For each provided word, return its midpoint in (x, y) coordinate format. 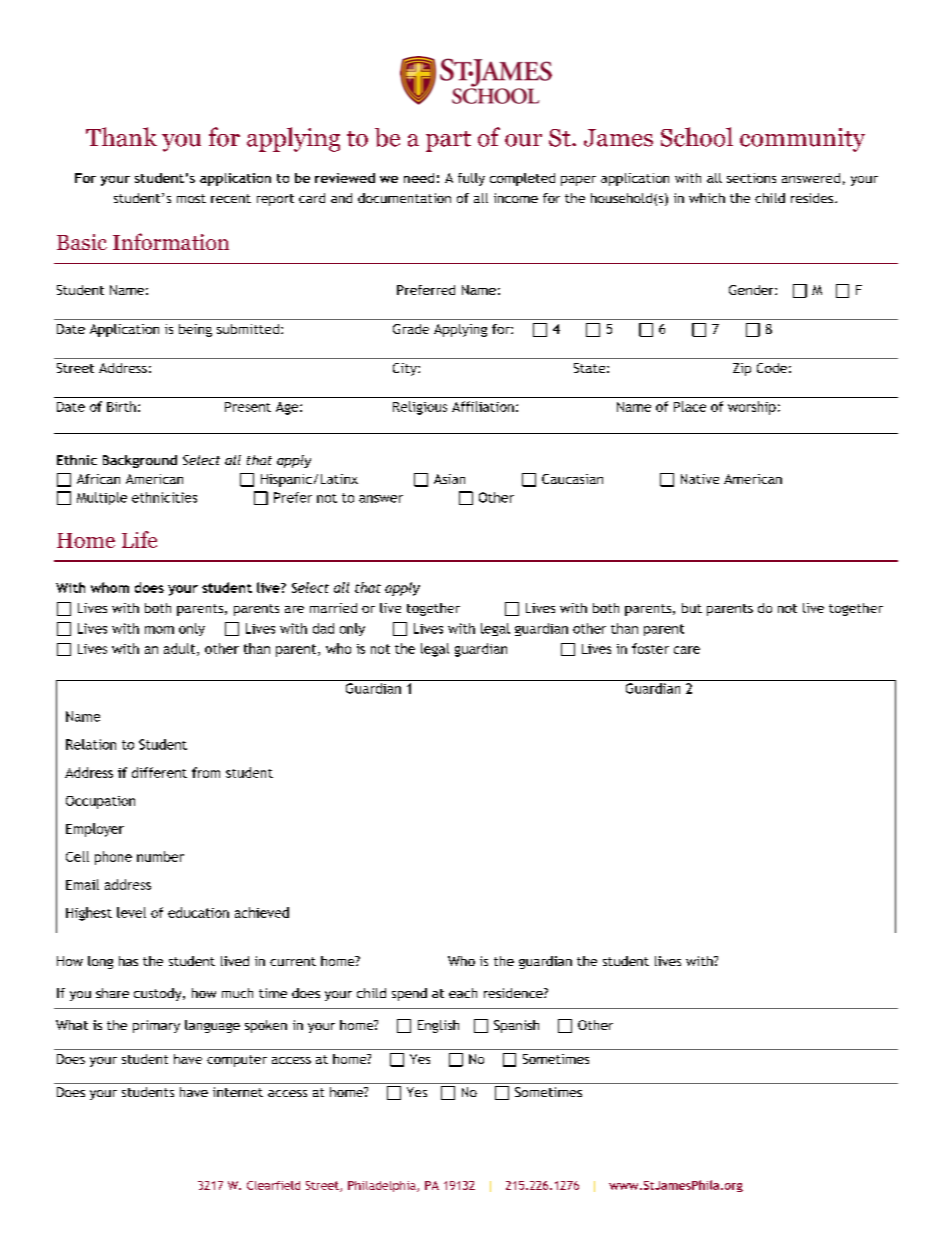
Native (700, 479)
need (419, 178)
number (160, 856)
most (191, 198)
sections (751, 178)
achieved (262, 912)
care (687, 650)
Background (140, 461)
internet (238, 1092)
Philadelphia (383, 1186)
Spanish (516, 1026)
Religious (420, 408)
